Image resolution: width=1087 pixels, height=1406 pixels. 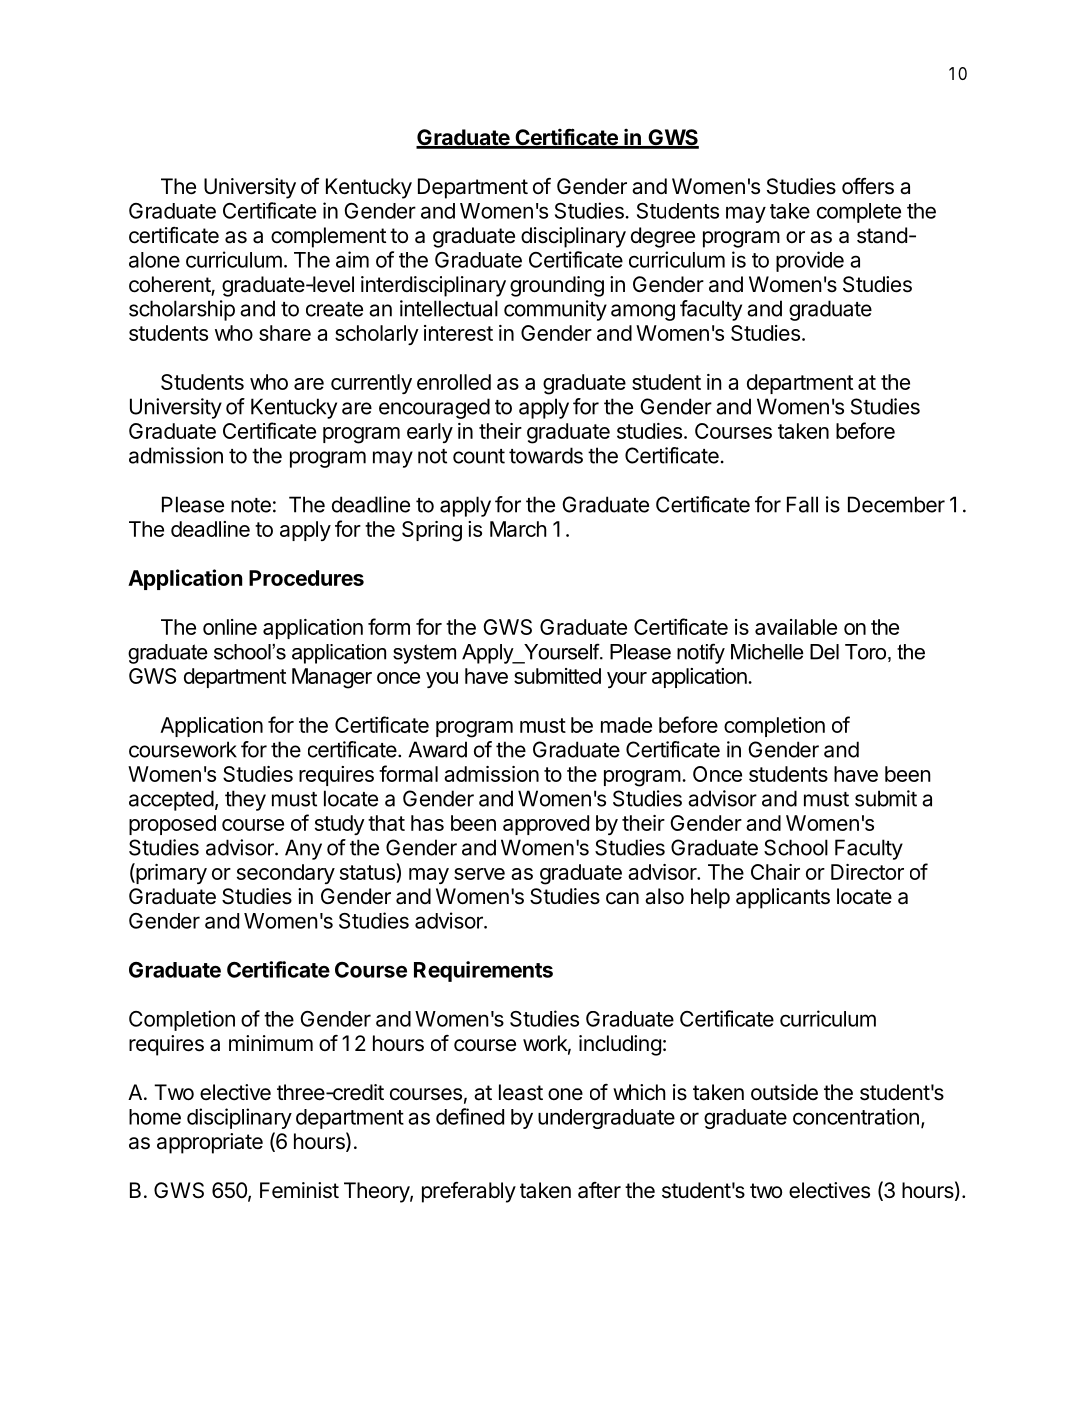 I want to click on secondary, so click(x=286, y=874).
